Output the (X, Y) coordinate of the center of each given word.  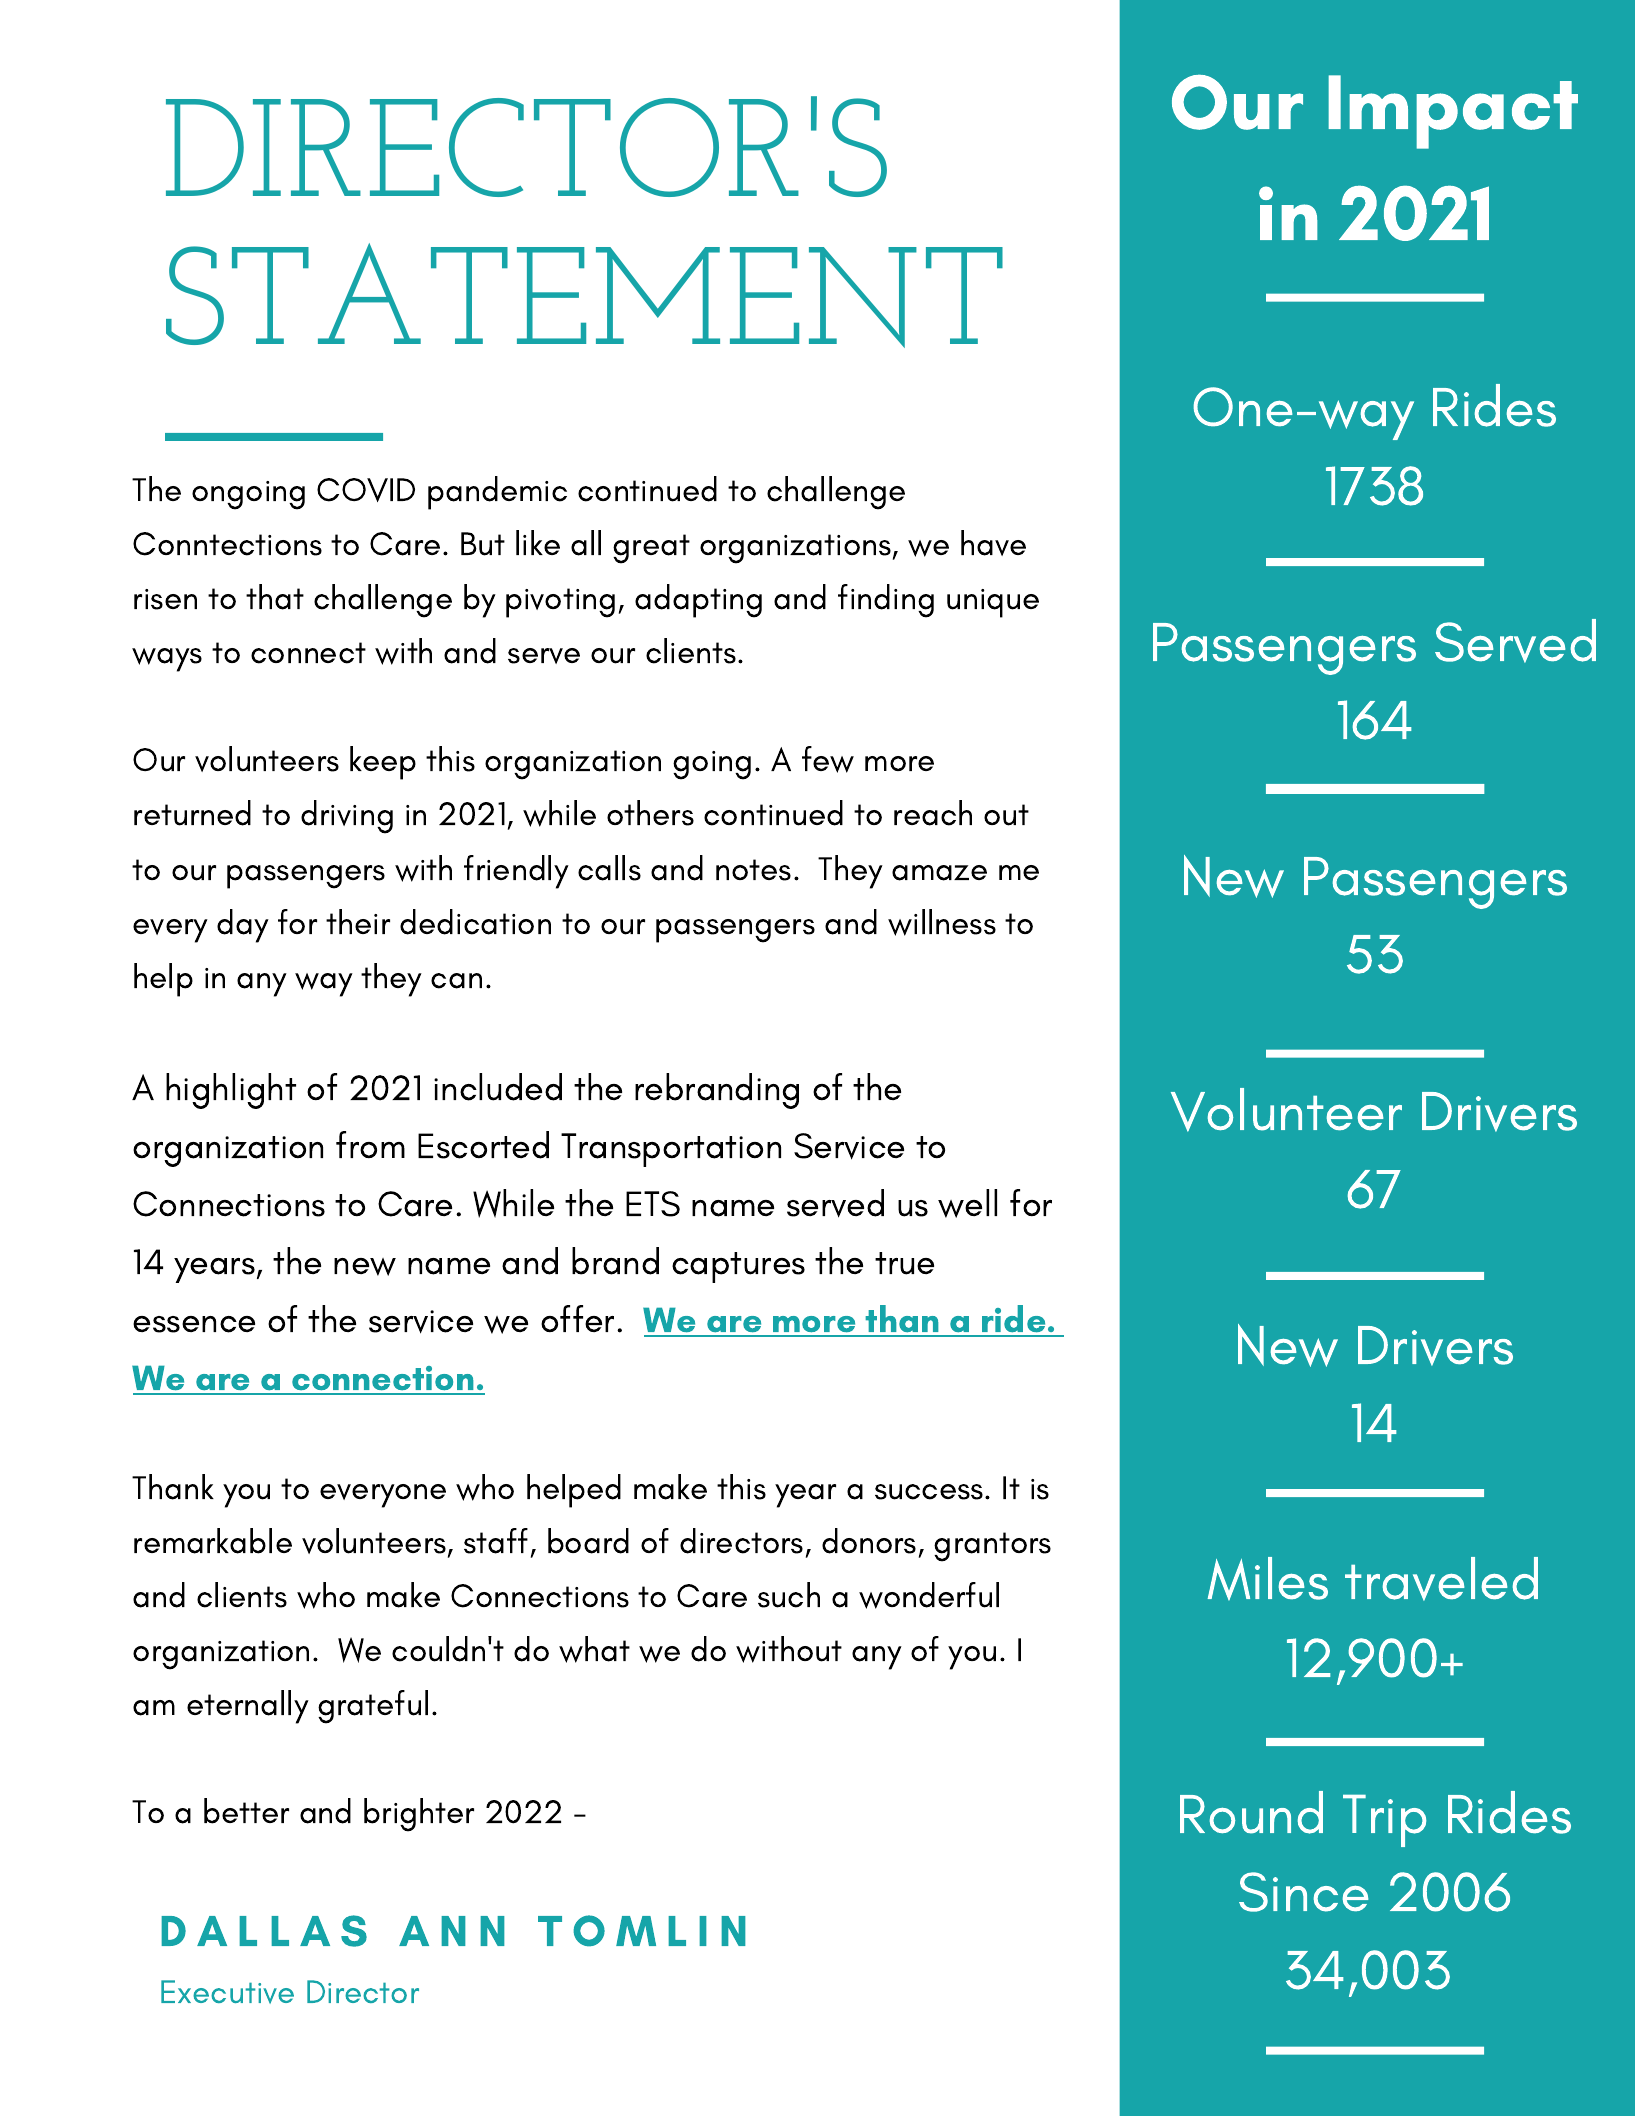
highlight (231, 1091)
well (967, 1203)
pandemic (497, 493)
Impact (1453, 112)
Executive (227, 1992)
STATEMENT (584, 295)
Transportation (671, 1150)
